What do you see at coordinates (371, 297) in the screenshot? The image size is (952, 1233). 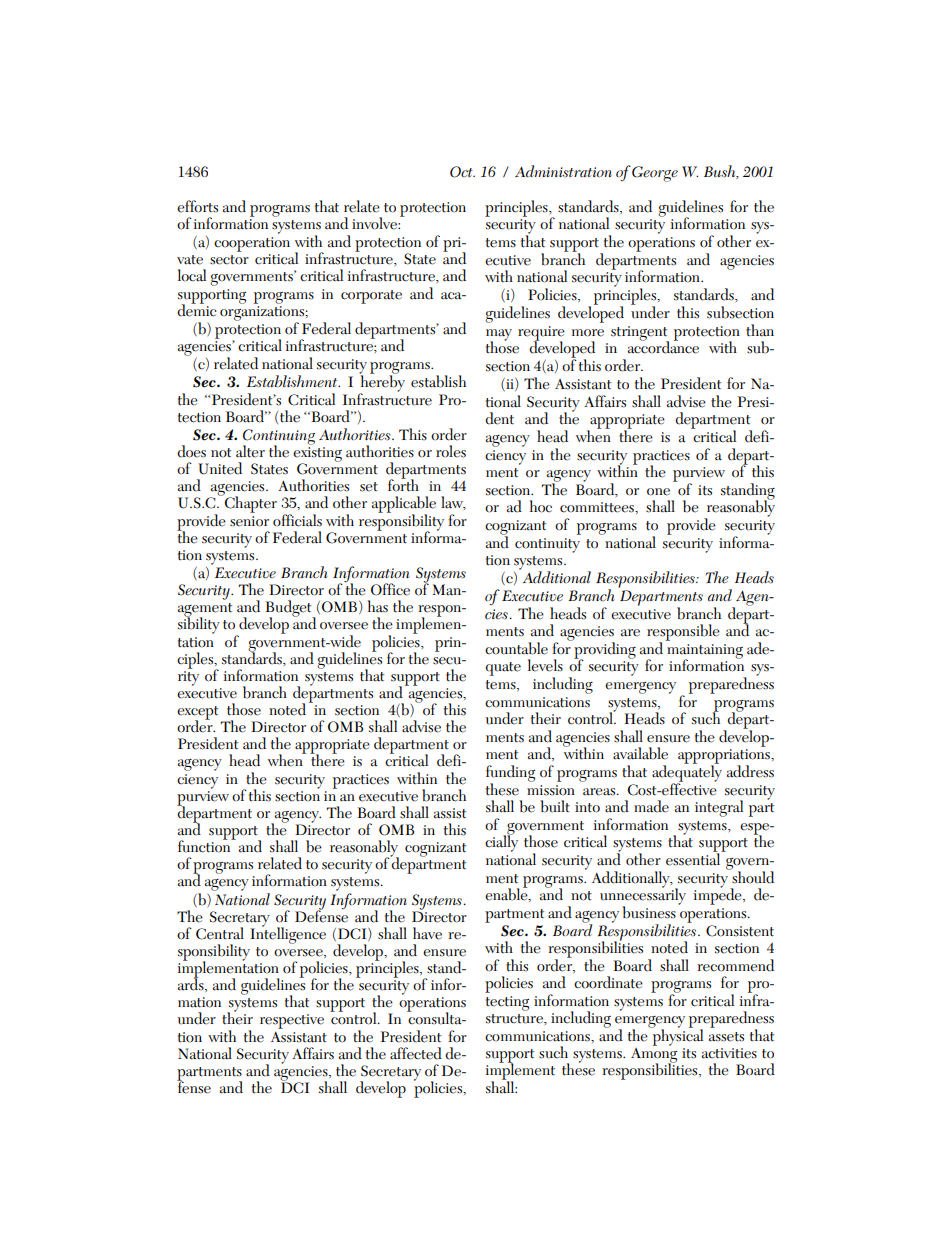 I see `corporate` at bounding box center [371, 297].
